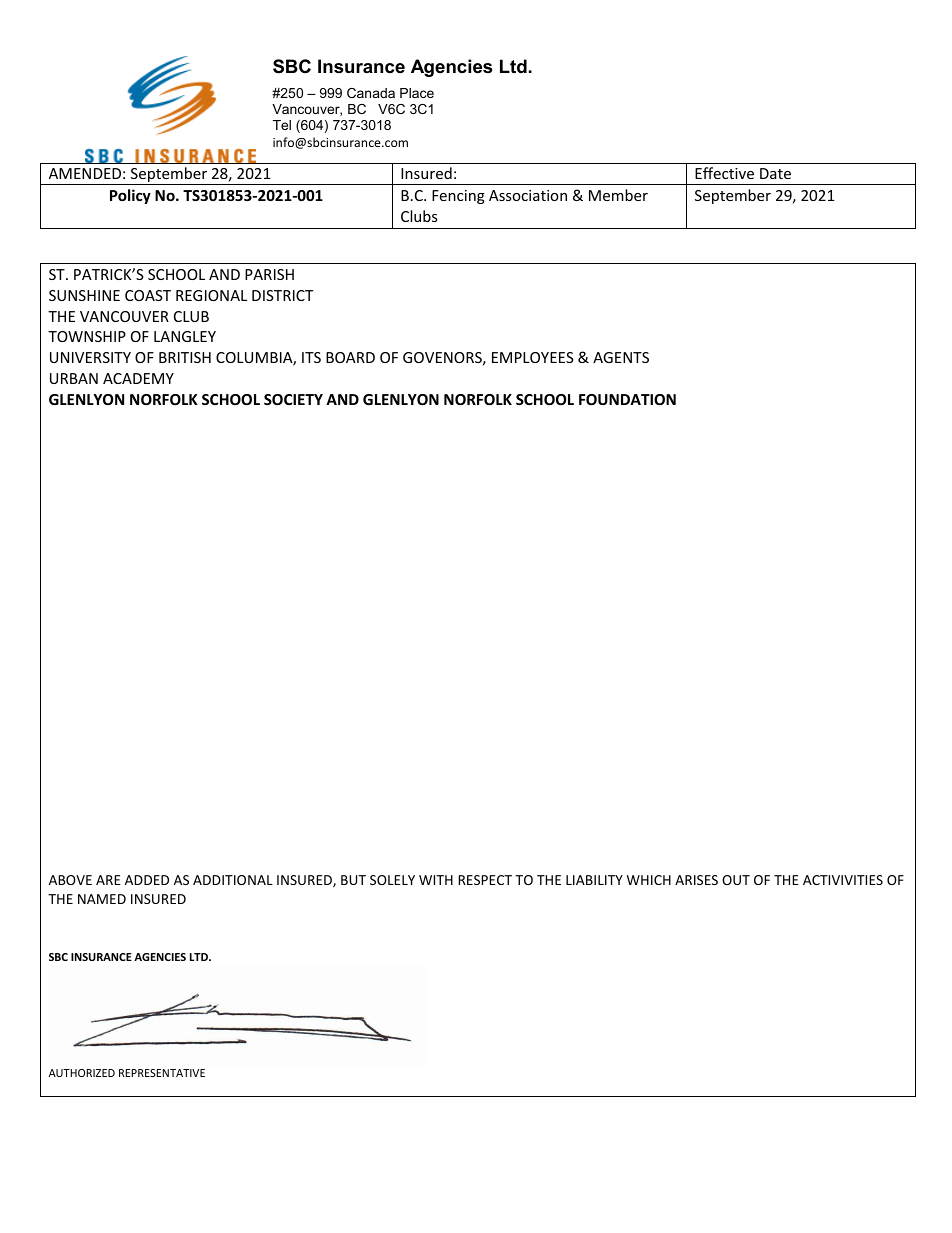  Describe the element at coordinates (436, 880) in the screenshot. I see `WITH` at that location.
